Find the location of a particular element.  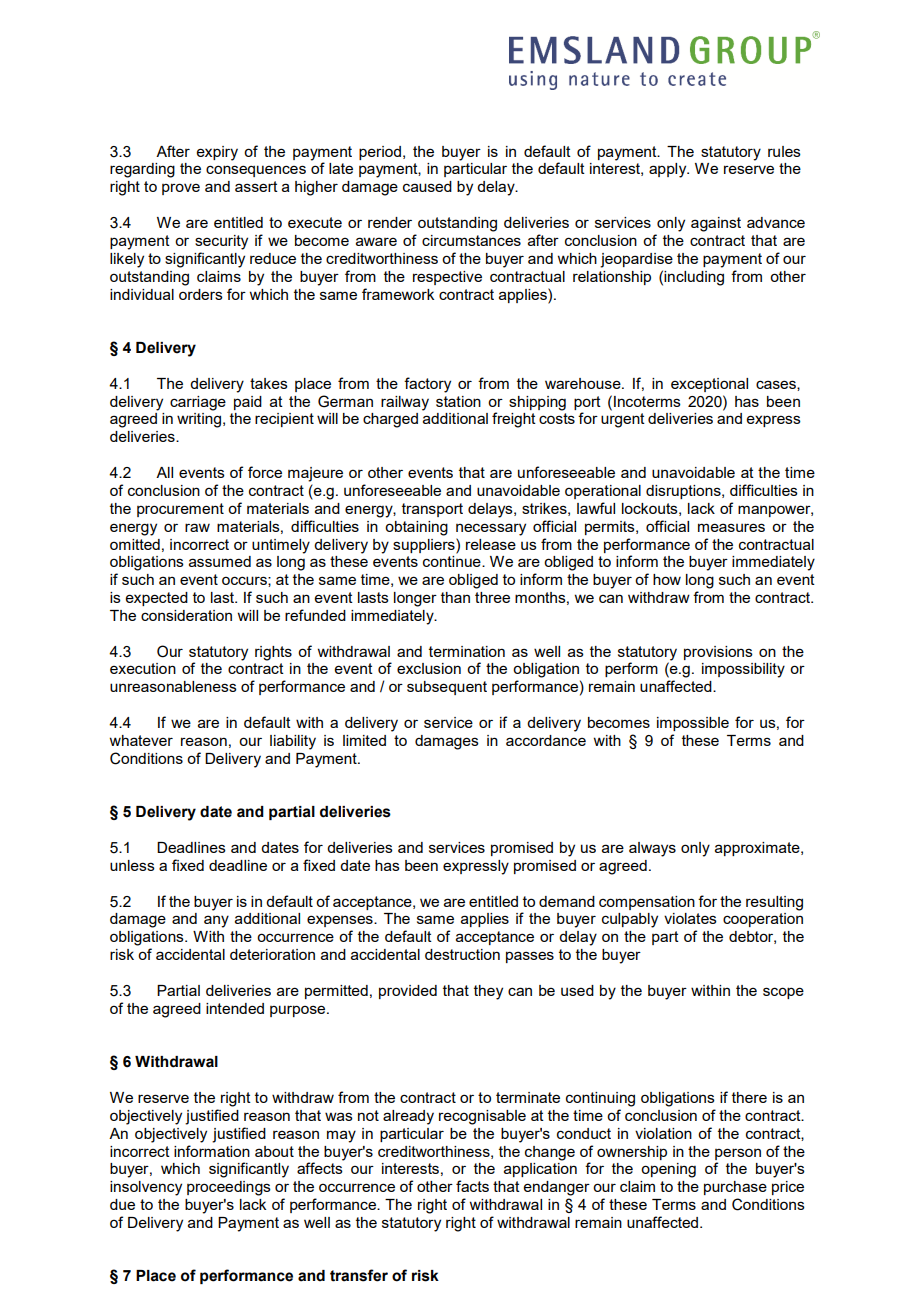

prove is located at coordinates (181, 189).
